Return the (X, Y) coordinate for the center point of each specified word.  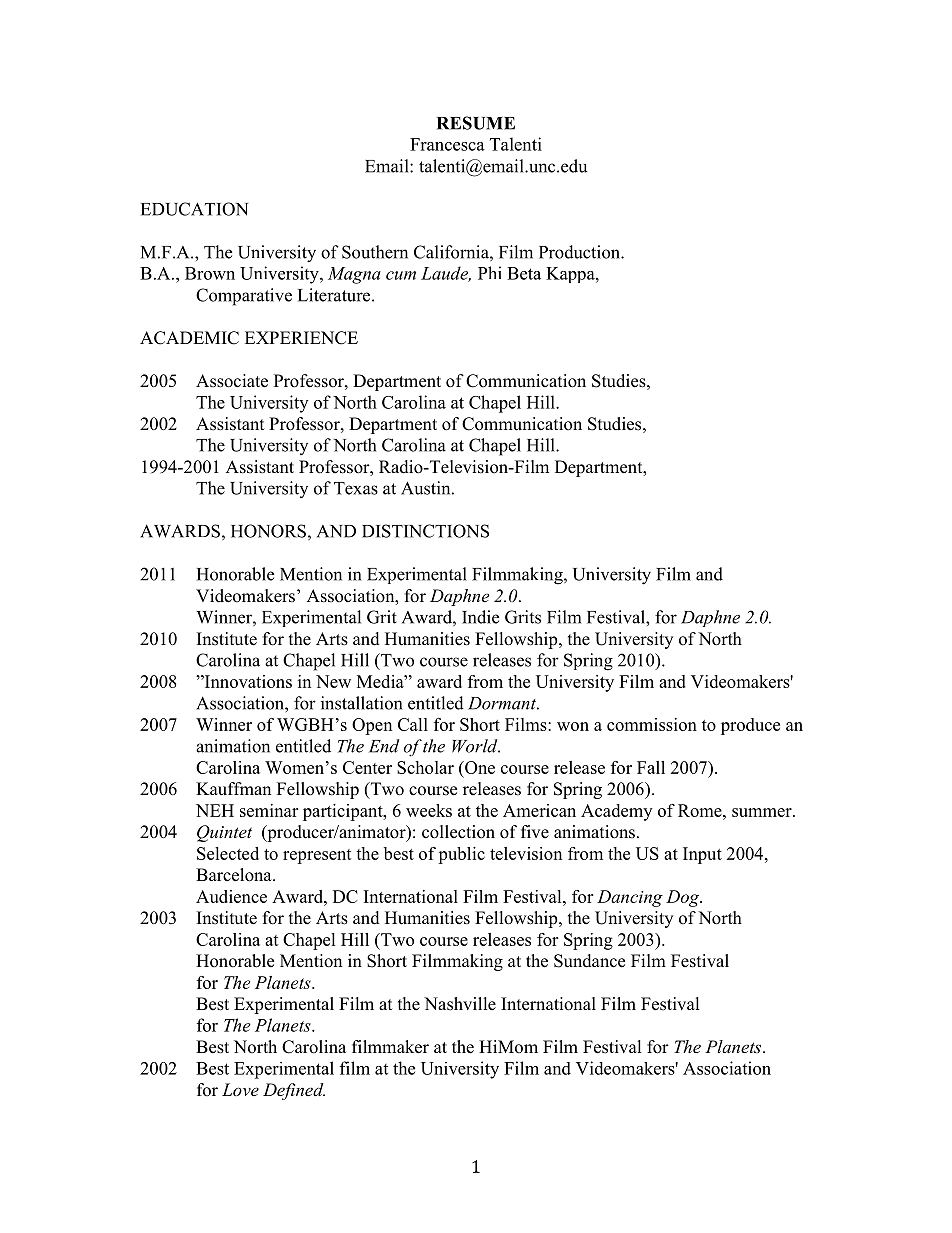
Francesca (447, 144)
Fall (651, 767)
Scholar (425, 767)
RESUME (476, 123)
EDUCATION (194, 209)
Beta (524, 273)
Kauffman (233, 789)
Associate (232, 381)
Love (240, 1089)
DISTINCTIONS (425, 531)
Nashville (460, 1004)
